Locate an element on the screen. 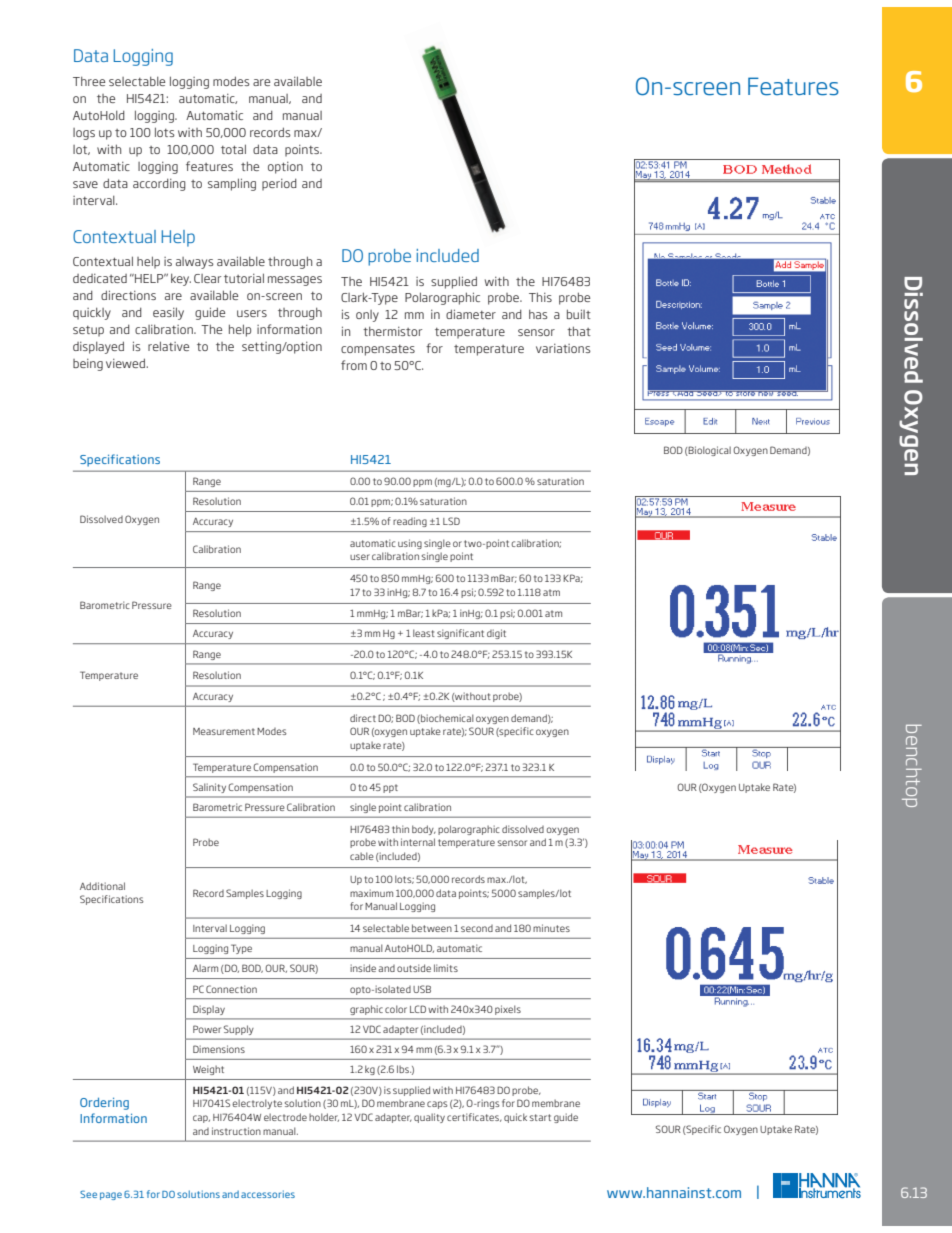  start is located at coordinates (540, 1117).
